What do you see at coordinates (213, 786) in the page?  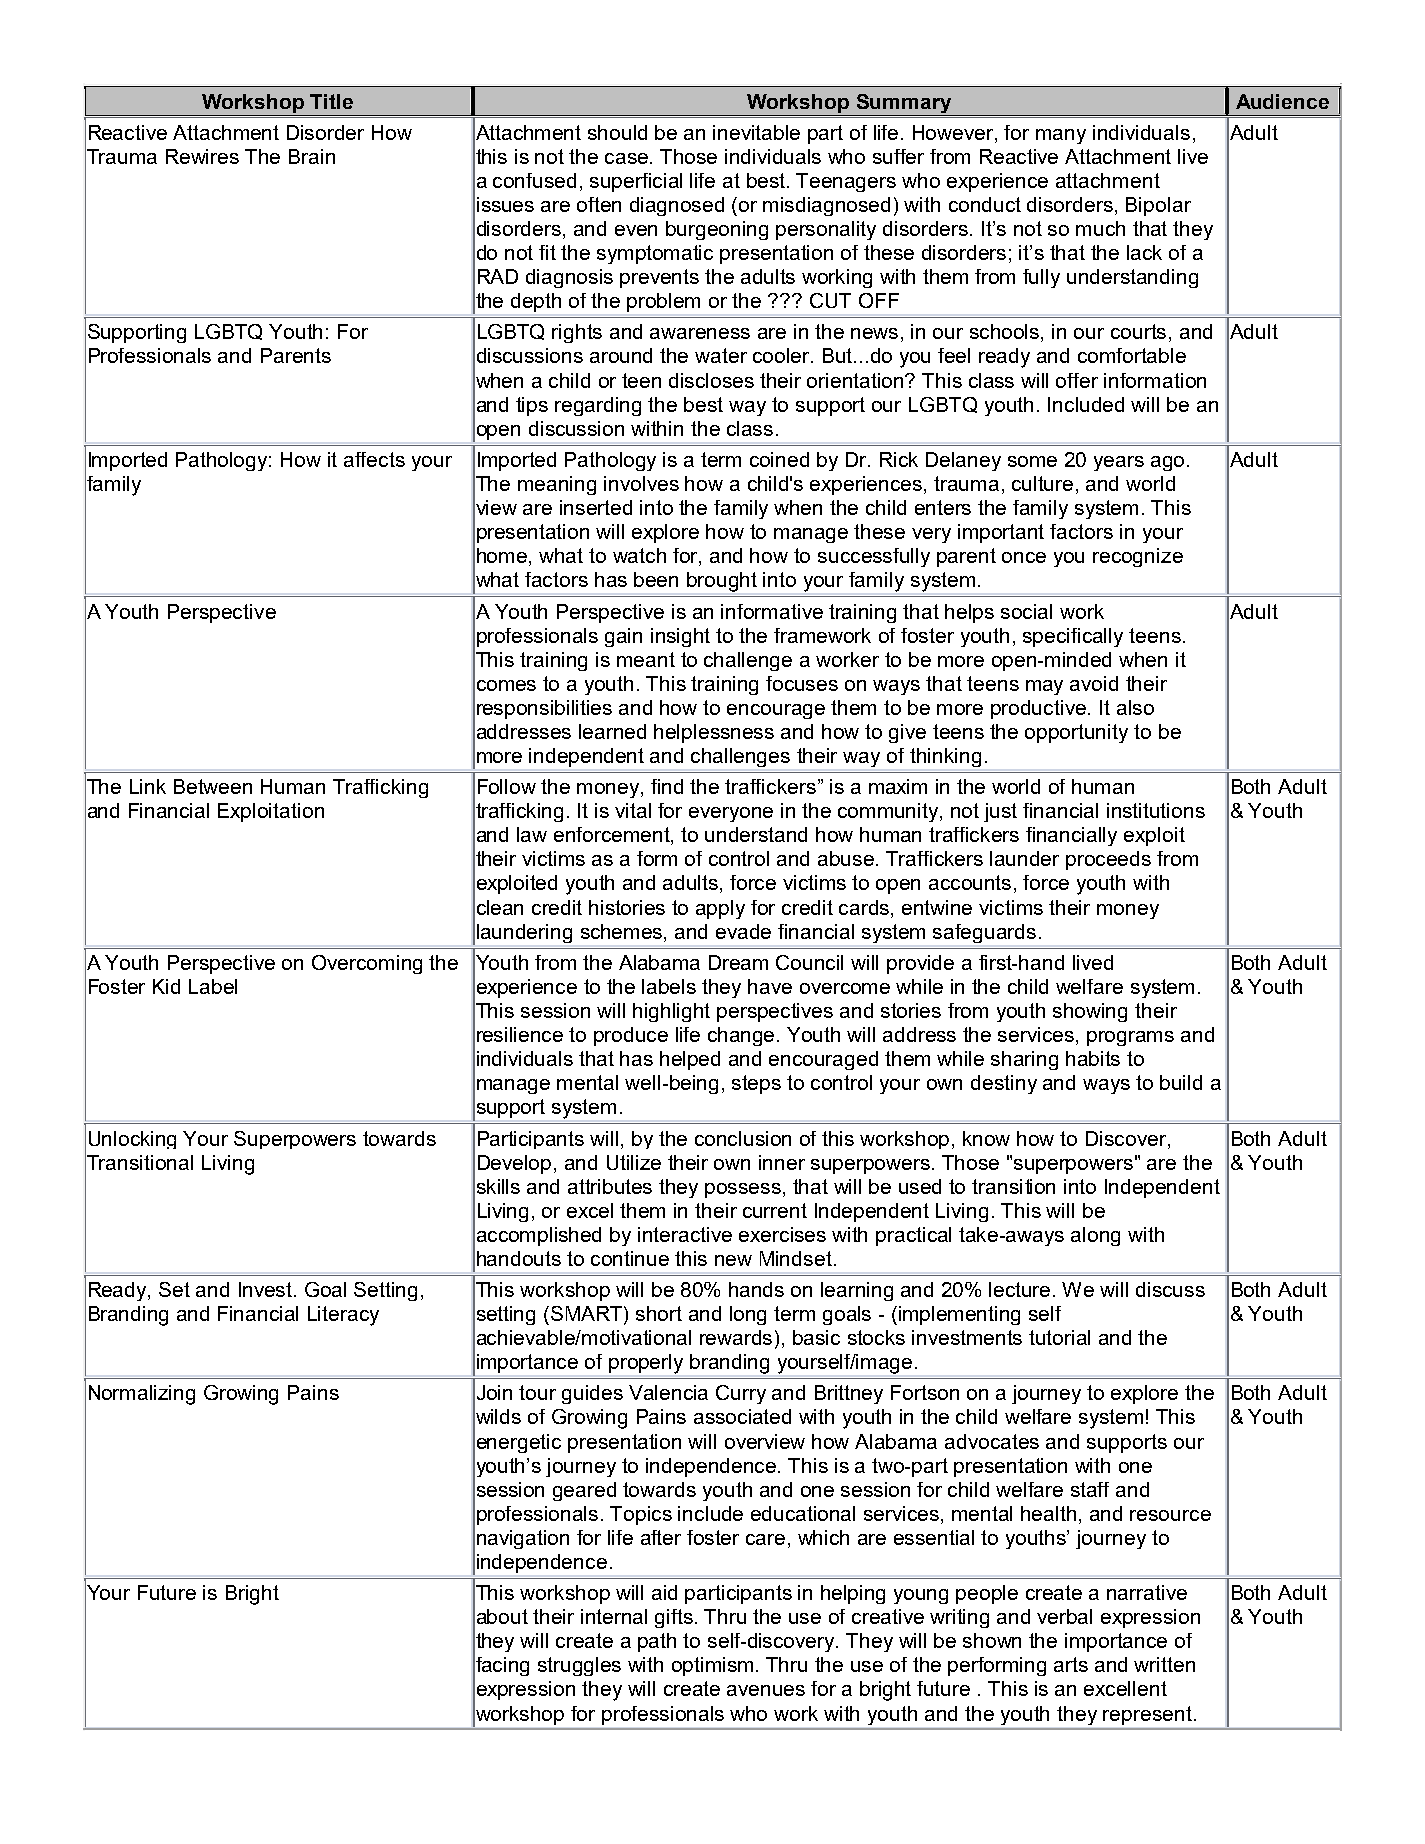 I see `Between` at bounding box center [213, 786].
